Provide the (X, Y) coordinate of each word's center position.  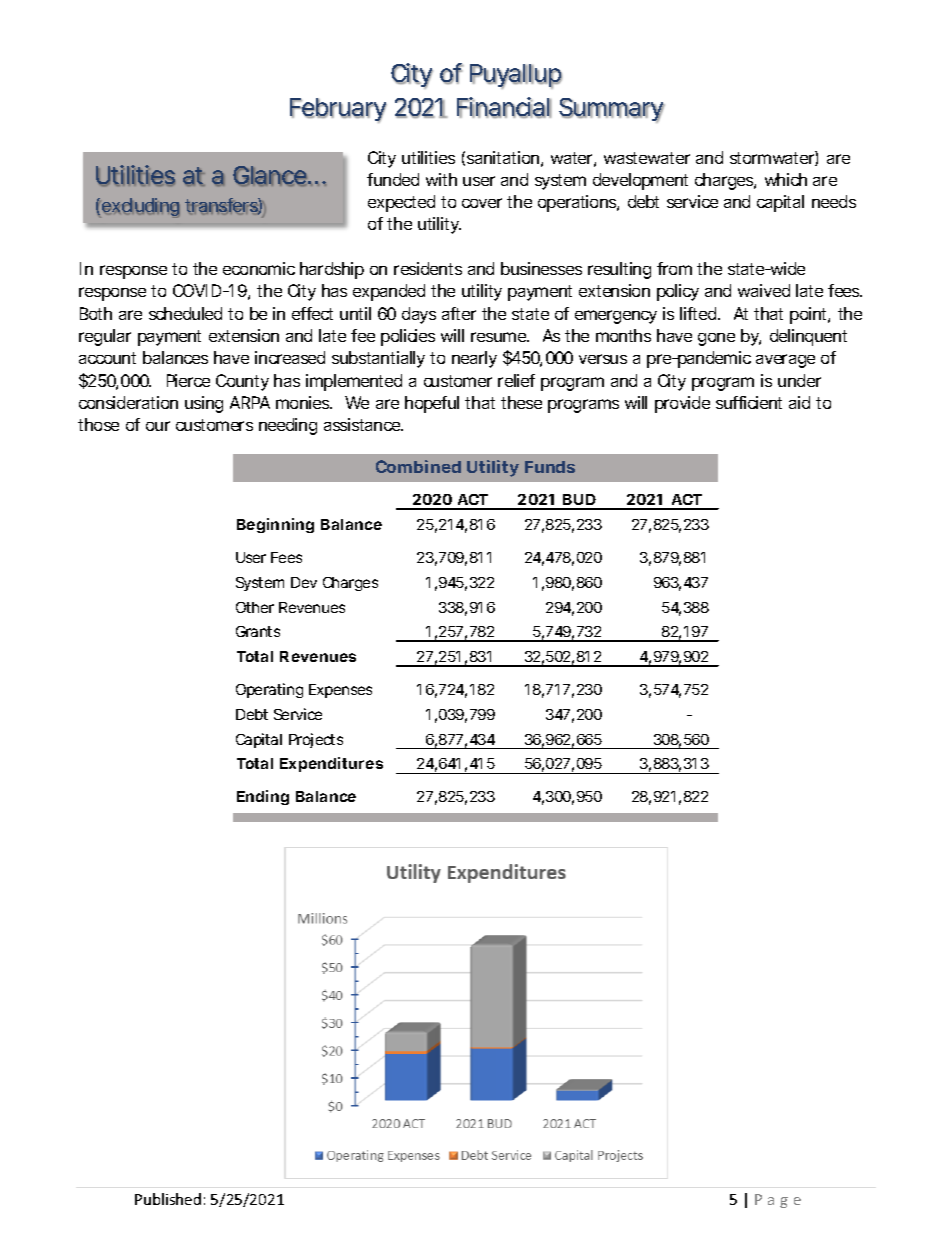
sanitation (505, 159)
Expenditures (331, 764)
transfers (224, 206)
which (786, 179)
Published (168, 1199)
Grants (258, 631)
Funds (550, 467)
